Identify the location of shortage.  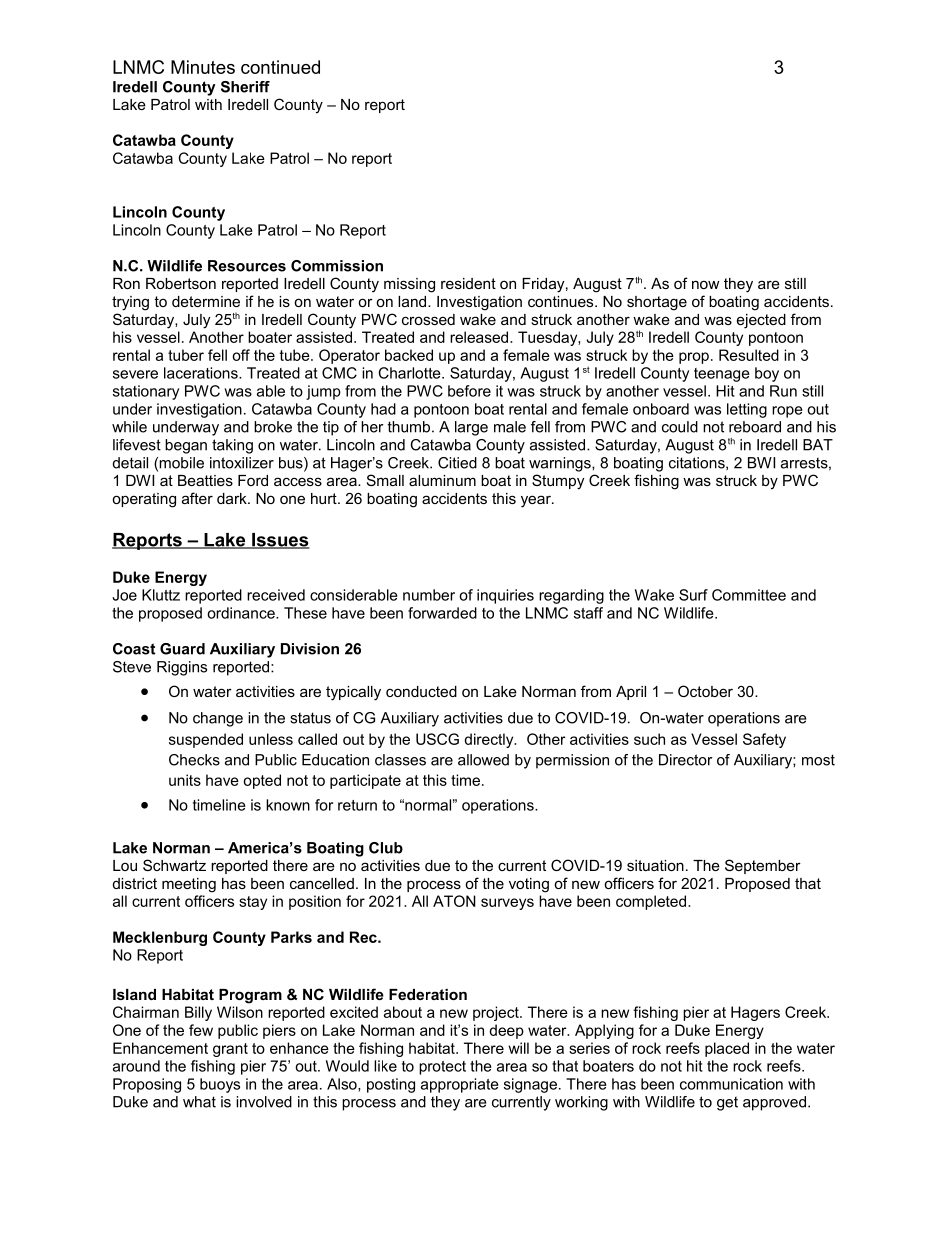
(657, 303).
